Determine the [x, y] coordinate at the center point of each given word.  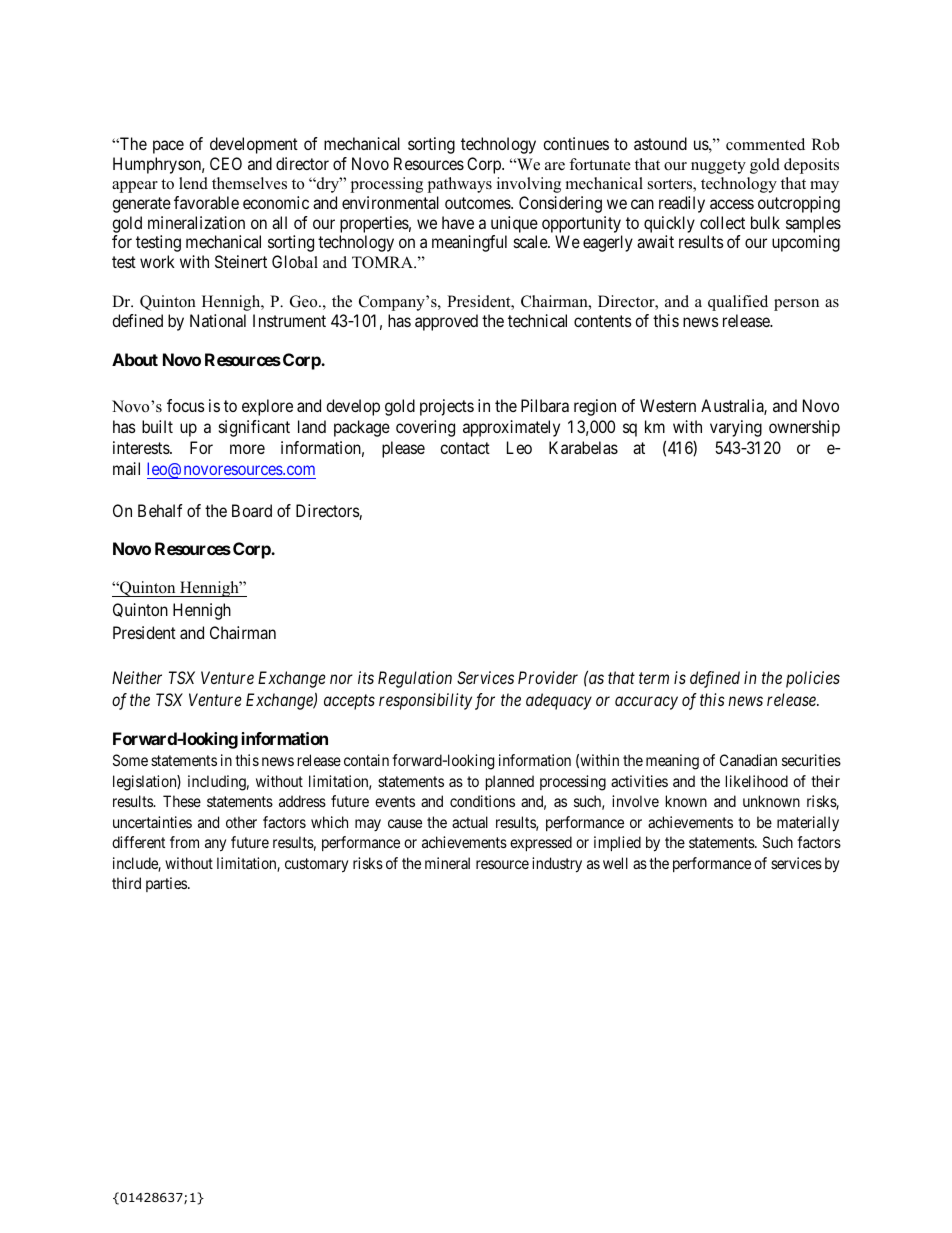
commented [765, 144]
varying [736, 428]
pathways [460, 185]
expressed [541, 843]
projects [447, 407]
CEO [226, 163]
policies [813, 679]
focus [186, 405]
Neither [137, 677]
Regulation [415, 679]
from [184, 842]
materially [808, 824]
